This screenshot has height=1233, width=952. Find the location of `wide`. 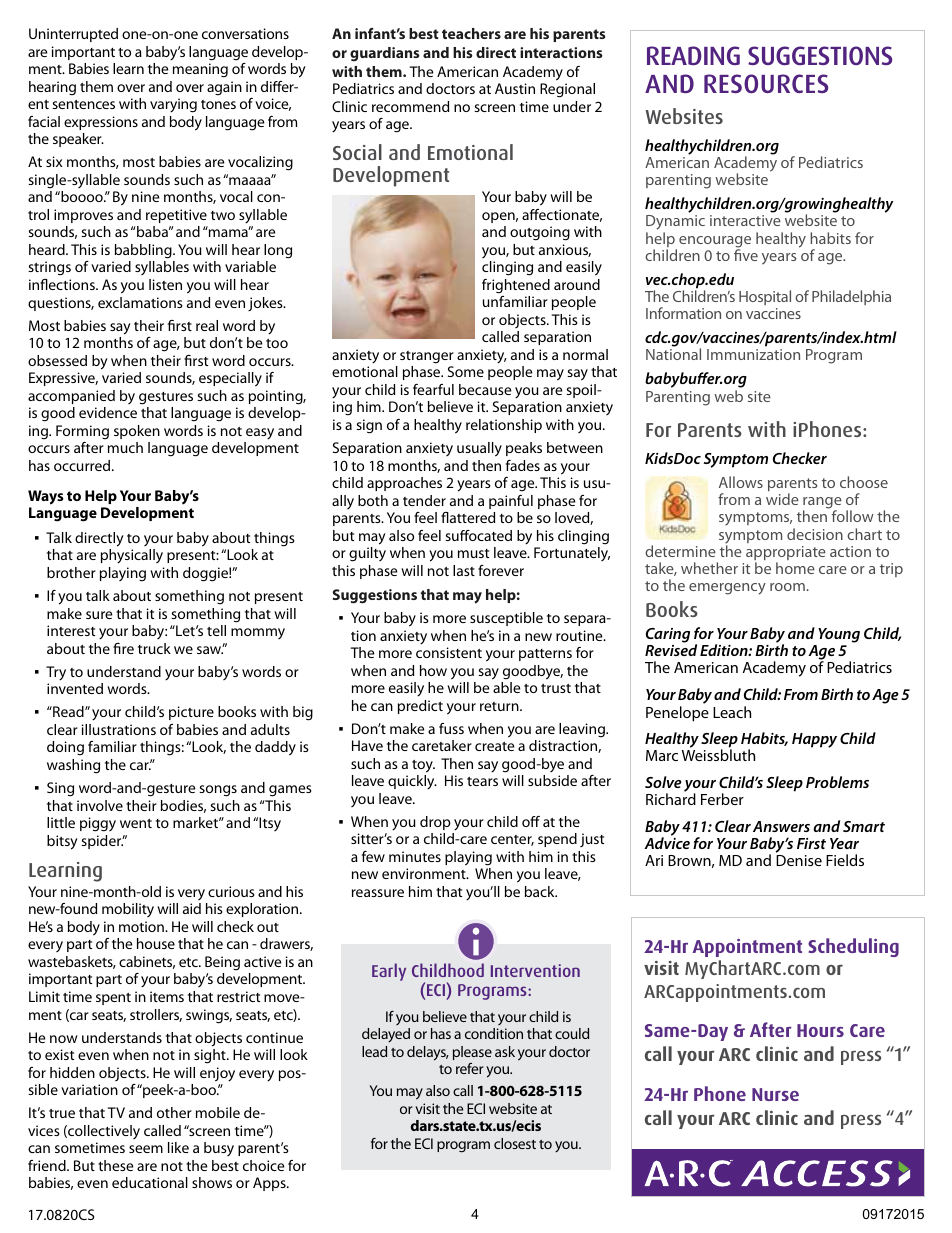

wide is located at coordinates (782, 499).
